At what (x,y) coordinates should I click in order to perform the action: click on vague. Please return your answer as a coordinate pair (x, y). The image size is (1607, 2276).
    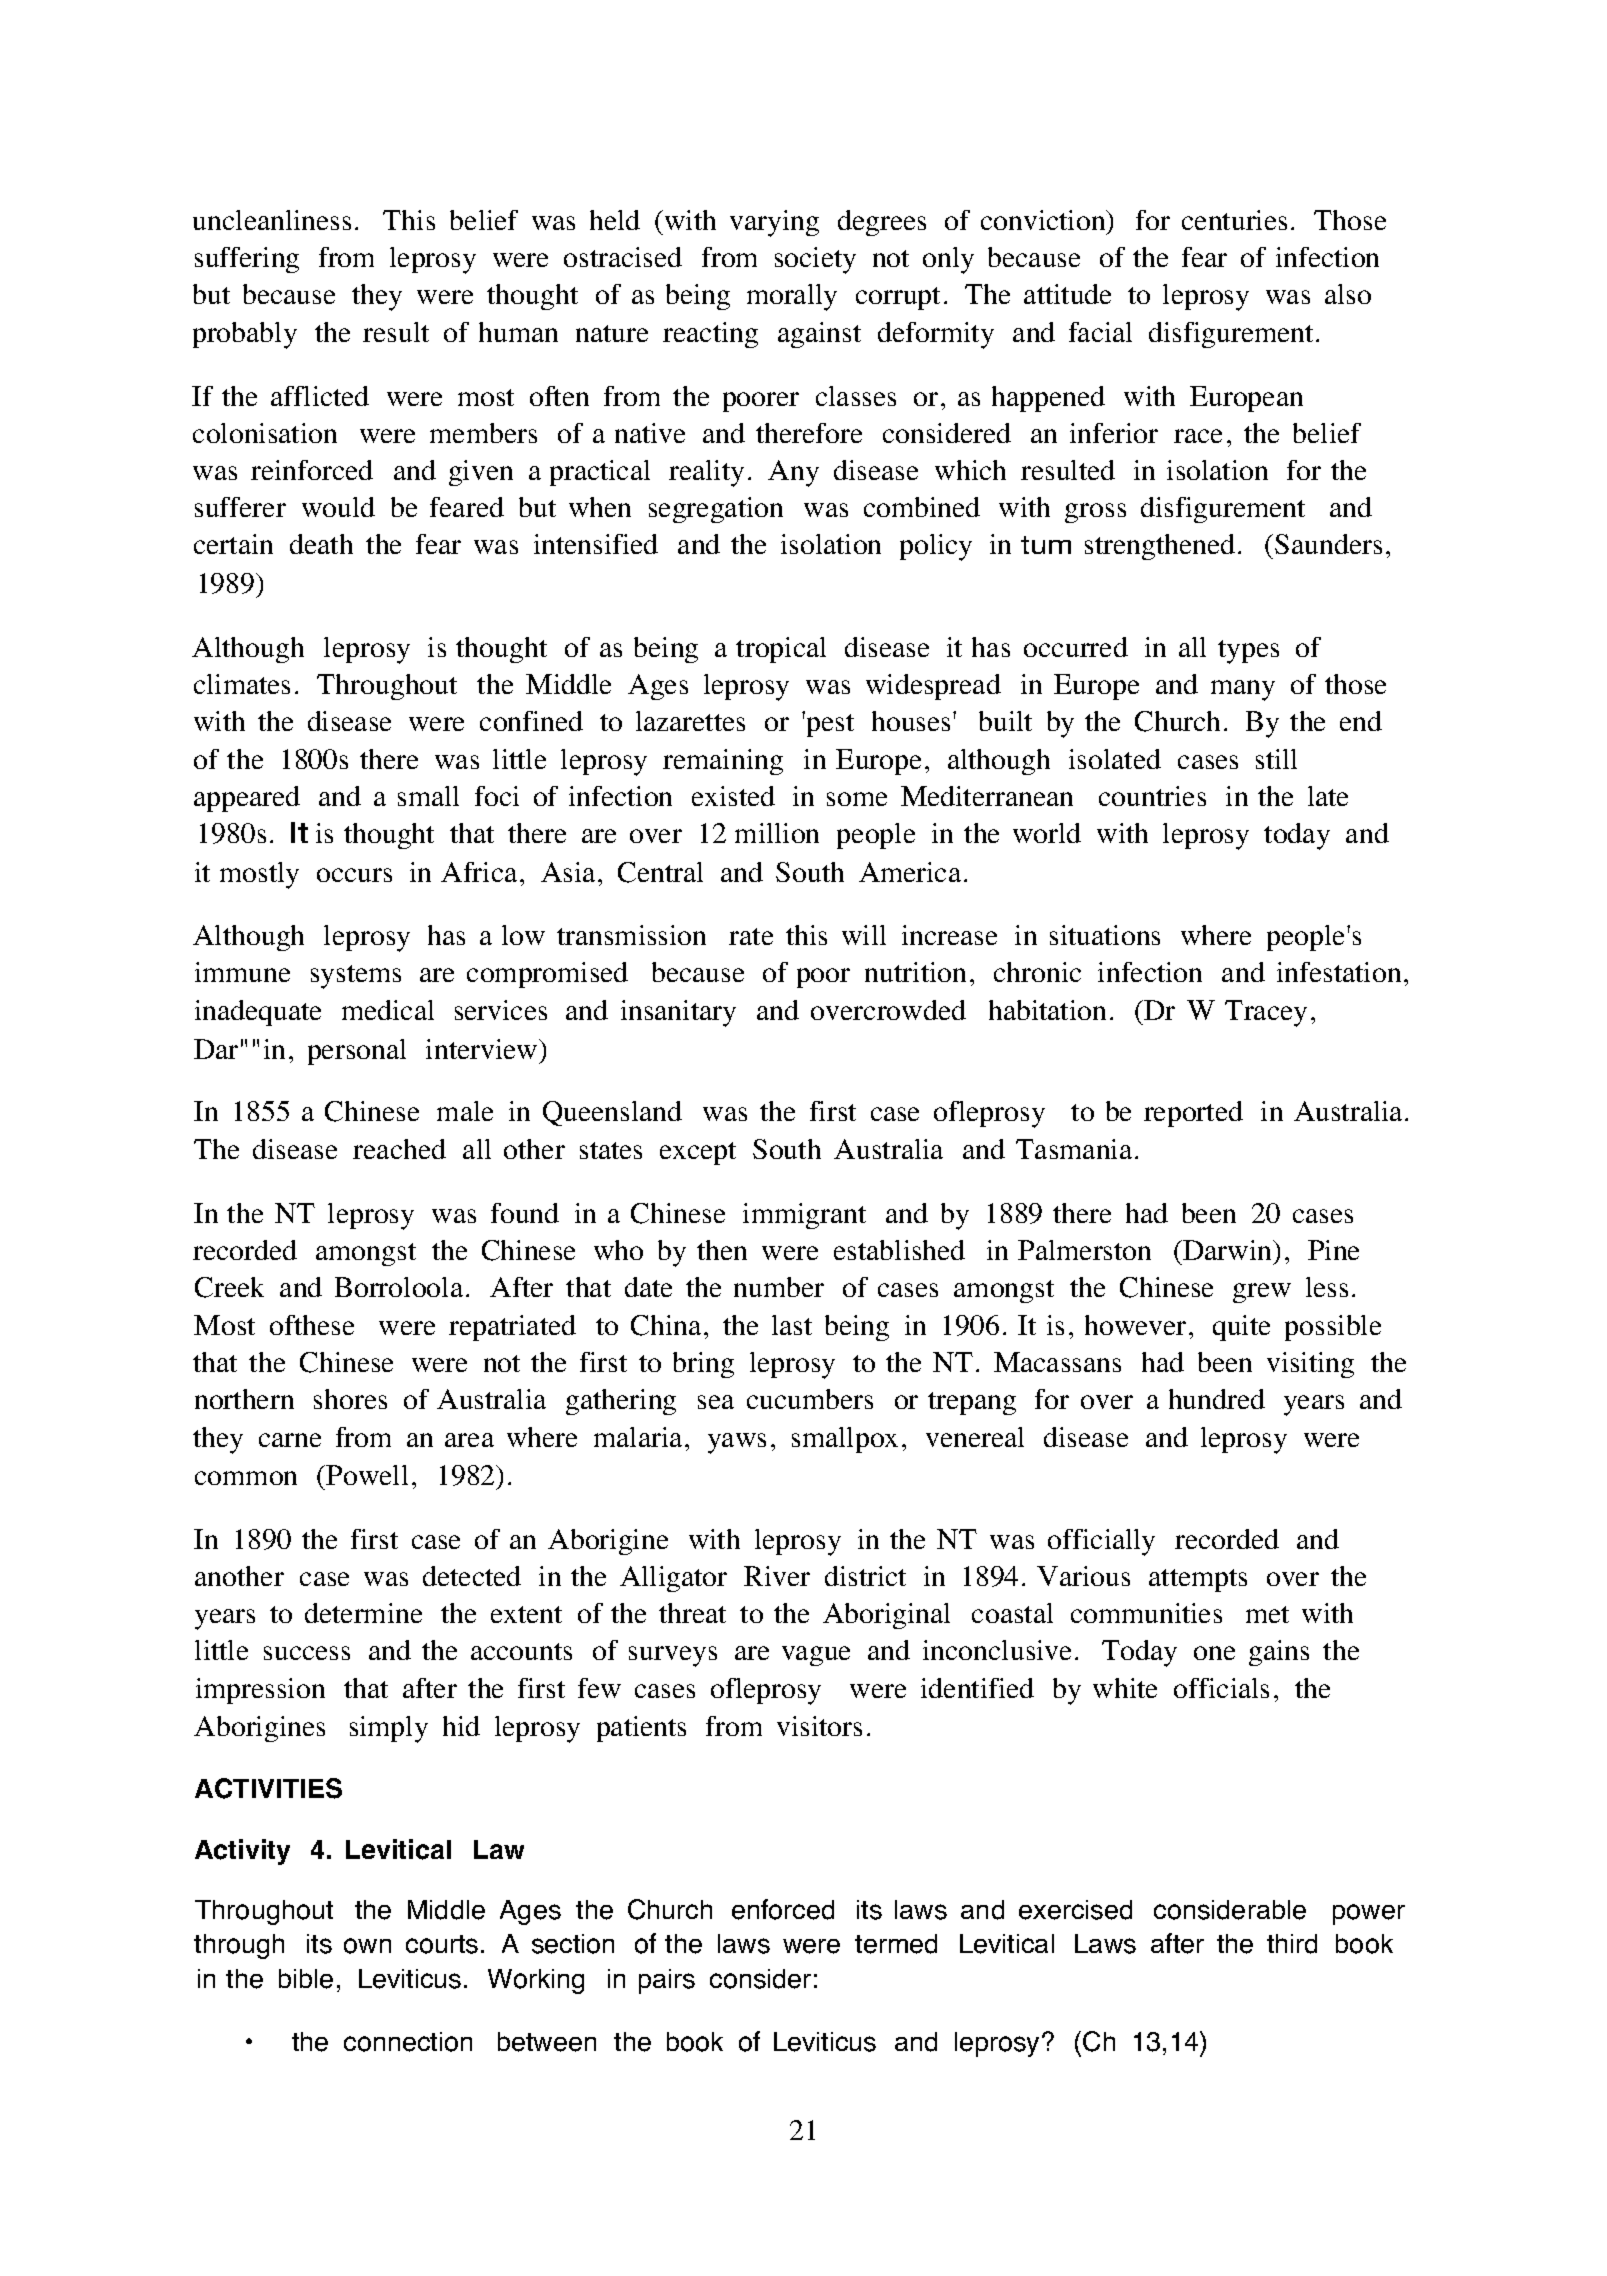
    Looking at the image, I should click on (816, 1656).
